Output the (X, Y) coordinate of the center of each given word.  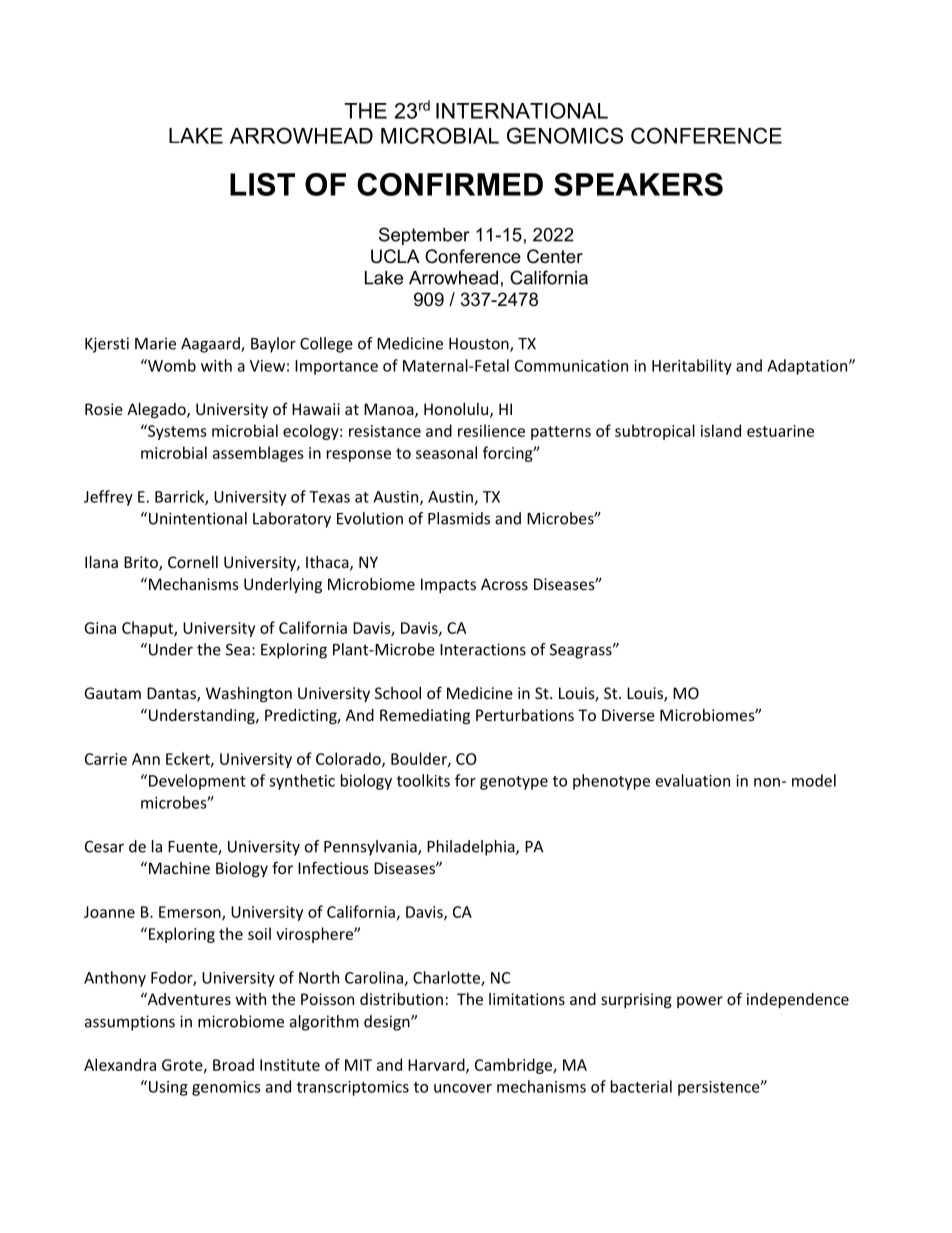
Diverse (628, 715)
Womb (171, 365)
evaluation (693, 780)
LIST (262, 184)
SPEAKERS (638, 184)
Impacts (448, 585)
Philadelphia (472, 848)
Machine (179, 868)
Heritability (692, 367)
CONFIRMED (450, 184)
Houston (480, 345)
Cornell (193, 562)
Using (168, 1088)
